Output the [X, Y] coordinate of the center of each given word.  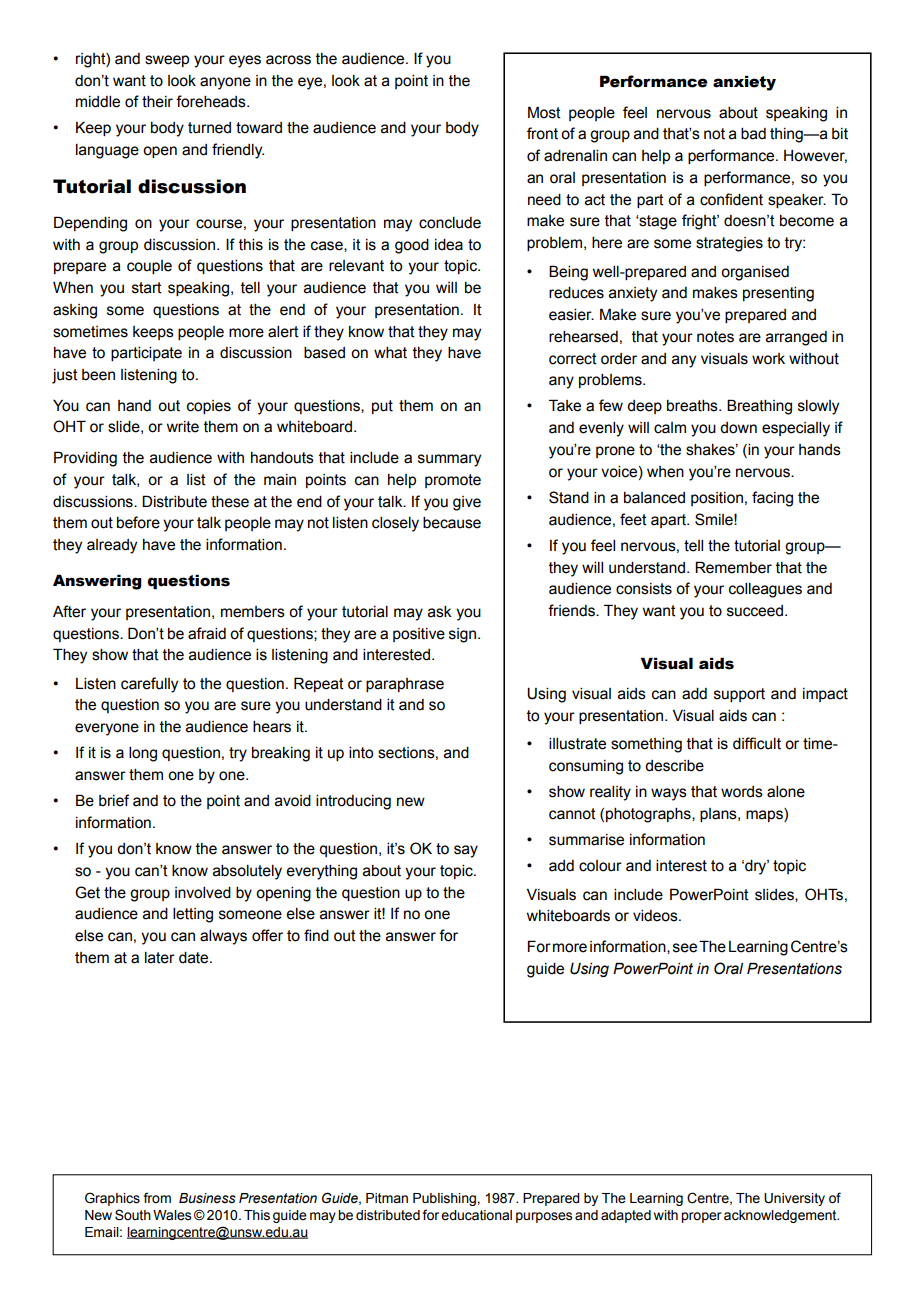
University [794, 1199]
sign [464, 635]
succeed [756, 611]
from [157, 1198]
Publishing [445, 1199]
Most [544, 112]
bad [753, 134]
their [157, 102]
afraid [207, 633]
